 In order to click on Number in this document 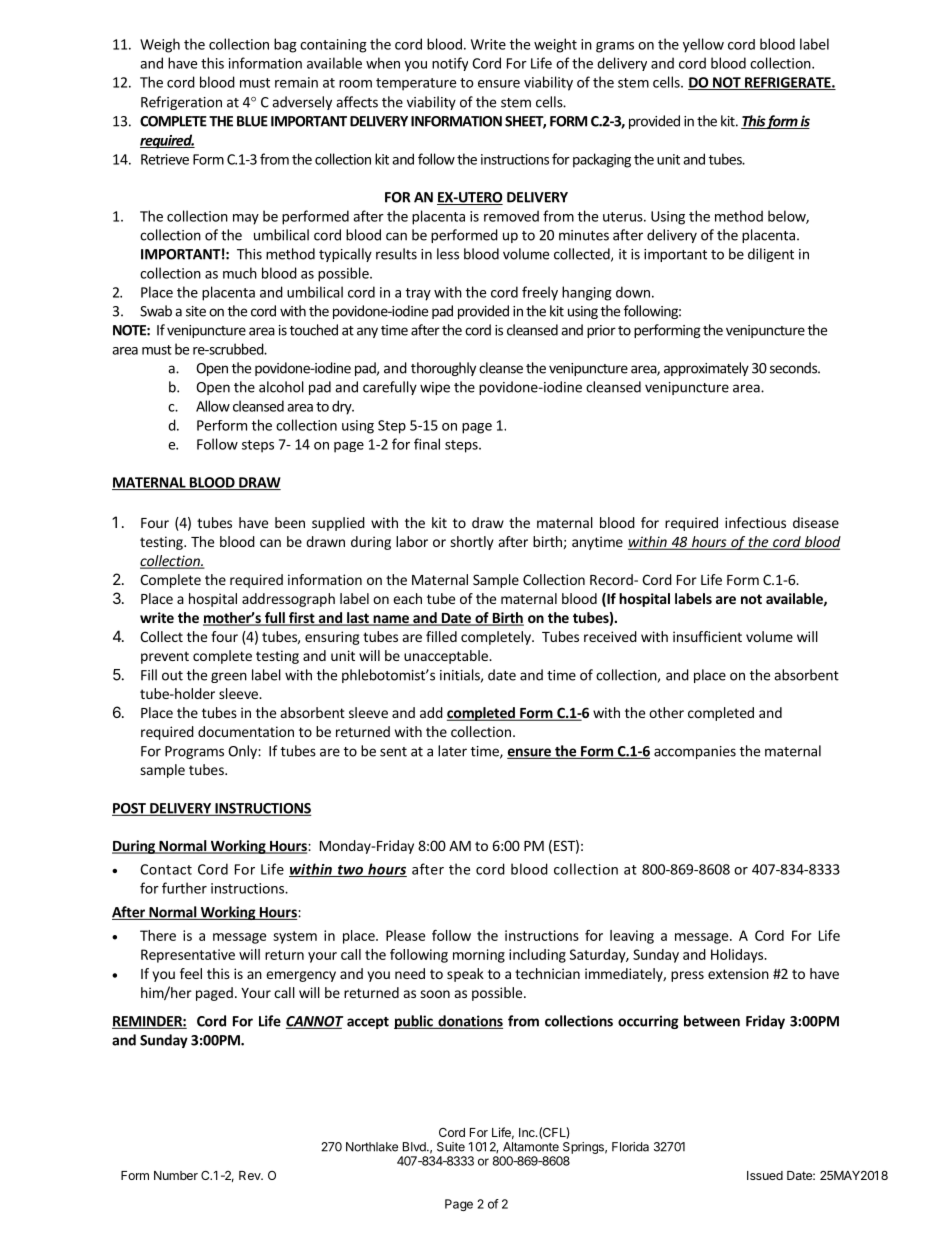, I will do `click(176, 1175)`.
